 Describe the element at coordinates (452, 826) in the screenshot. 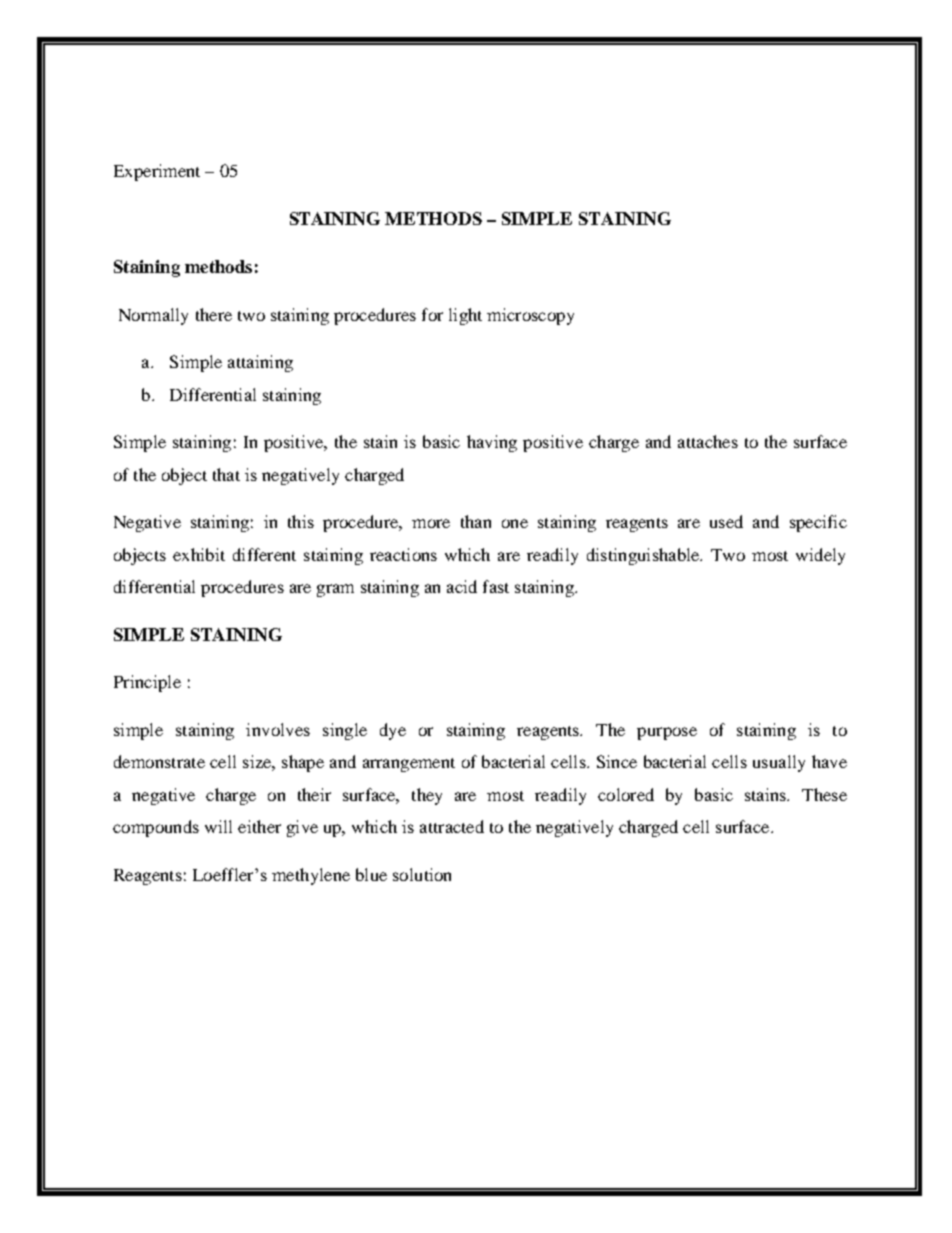

I see `attracted` at that location.
